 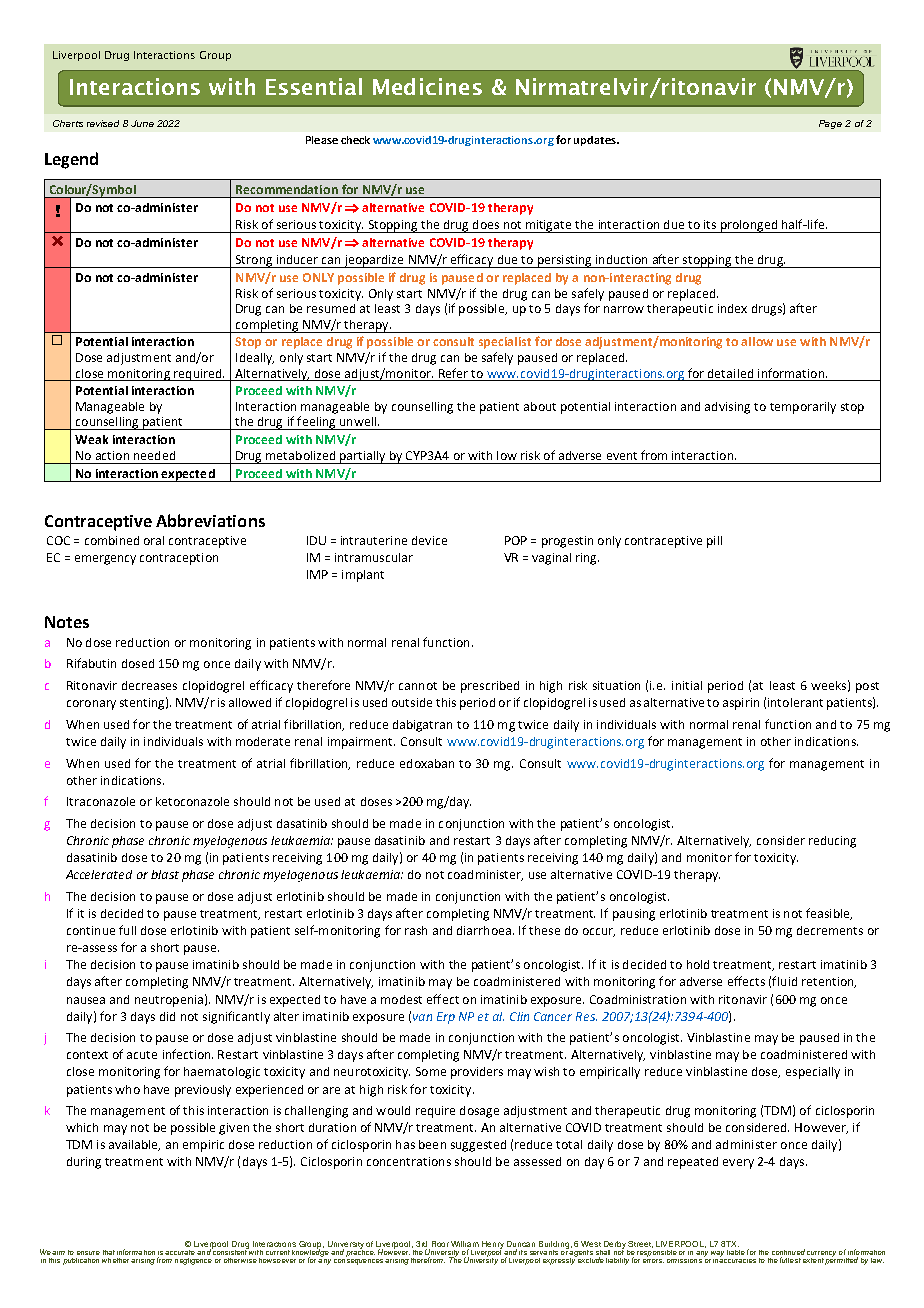 I want to click on Medicines, so click(x=427, y=86).
